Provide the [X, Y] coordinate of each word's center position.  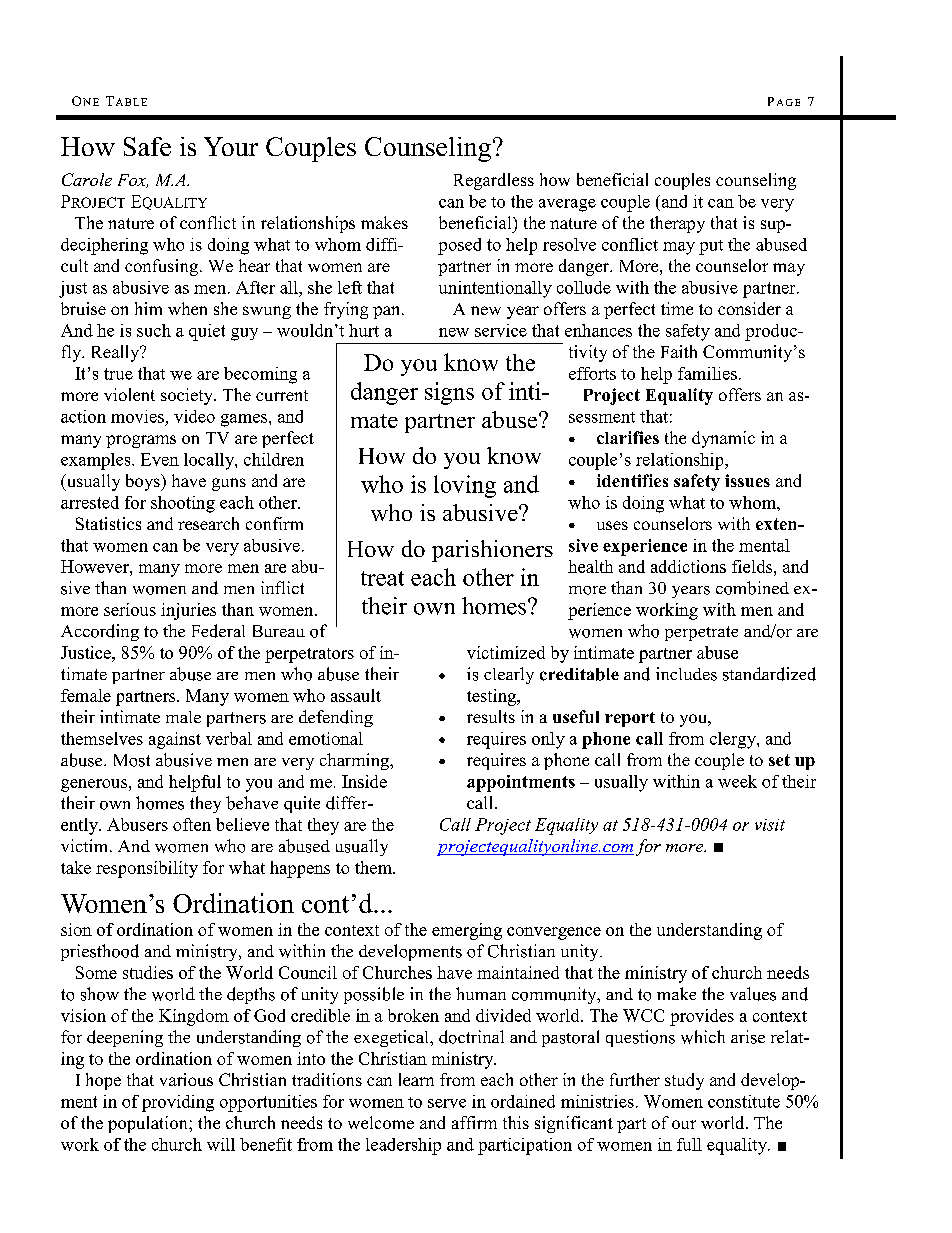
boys [144, 482]
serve [447, 1103]
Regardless [494, 181]
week [737, 781]
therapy [677, 224]
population [149, 1124]
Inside [364, 781]
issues [747, 480]
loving [465, 486]
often [192, 824]
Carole [87, 179]
